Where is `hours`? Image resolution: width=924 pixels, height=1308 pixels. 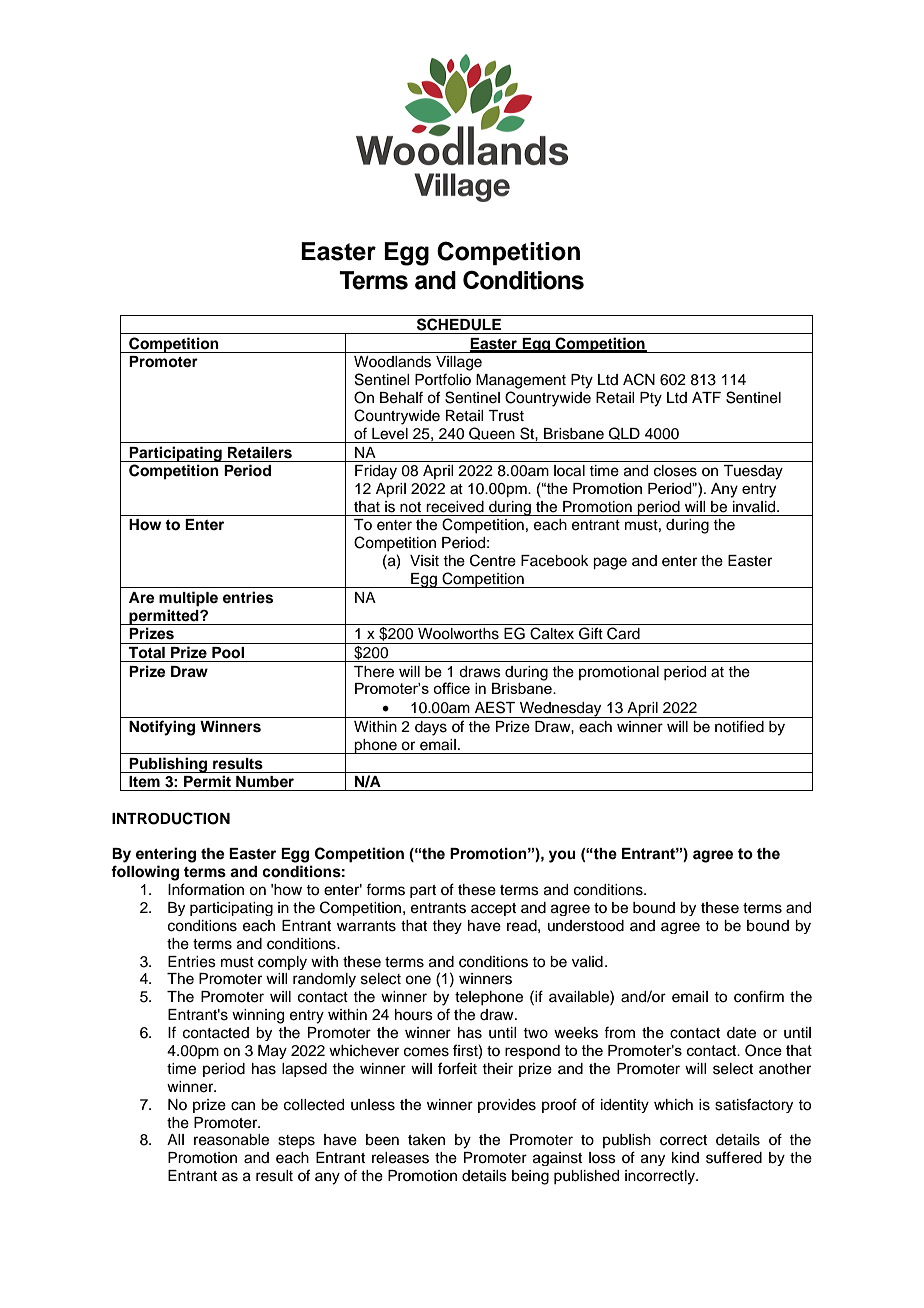 hours is located at coordinates (414, 1015).
